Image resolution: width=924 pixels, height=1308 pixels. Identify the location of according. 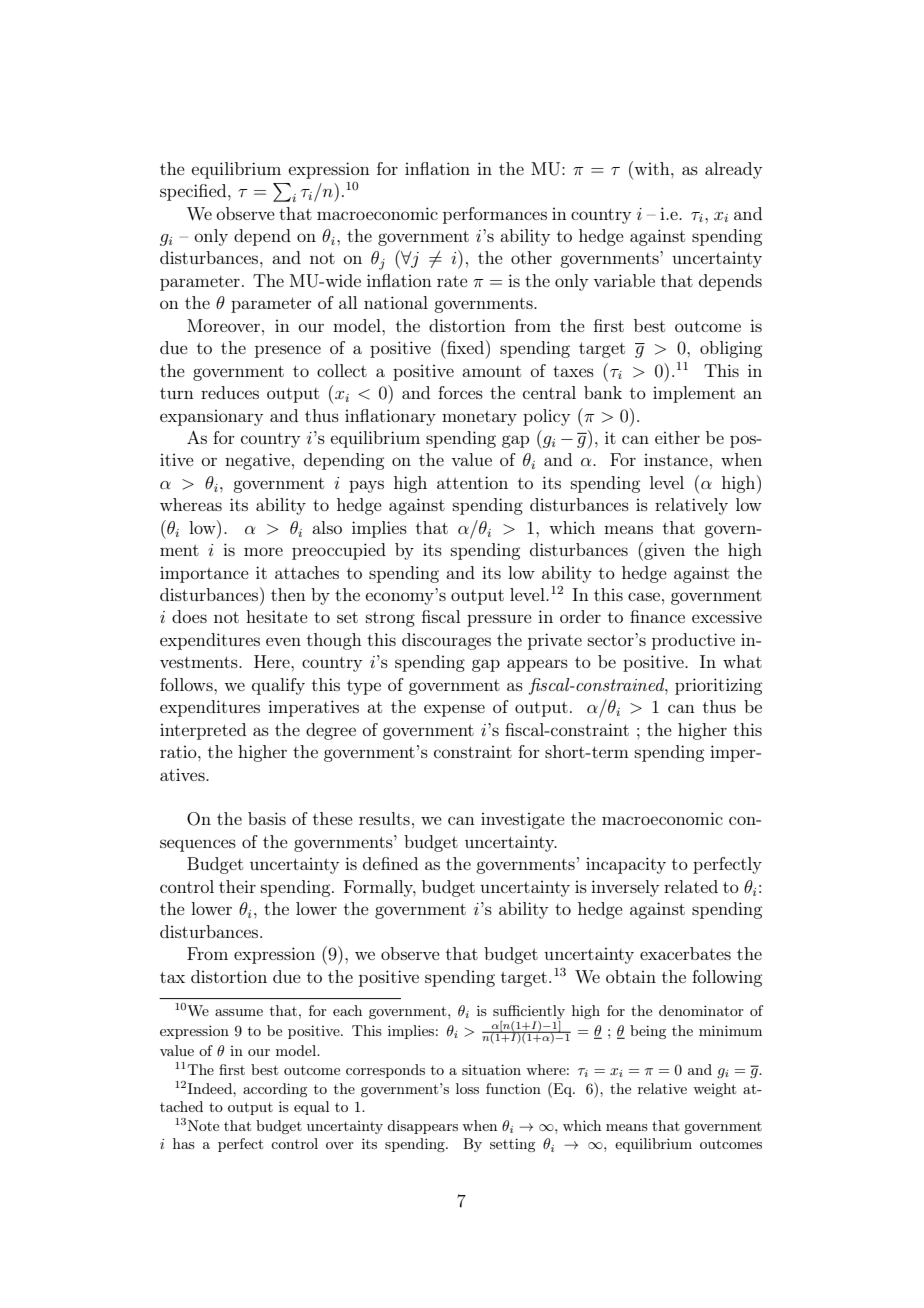
(275, 1090).
